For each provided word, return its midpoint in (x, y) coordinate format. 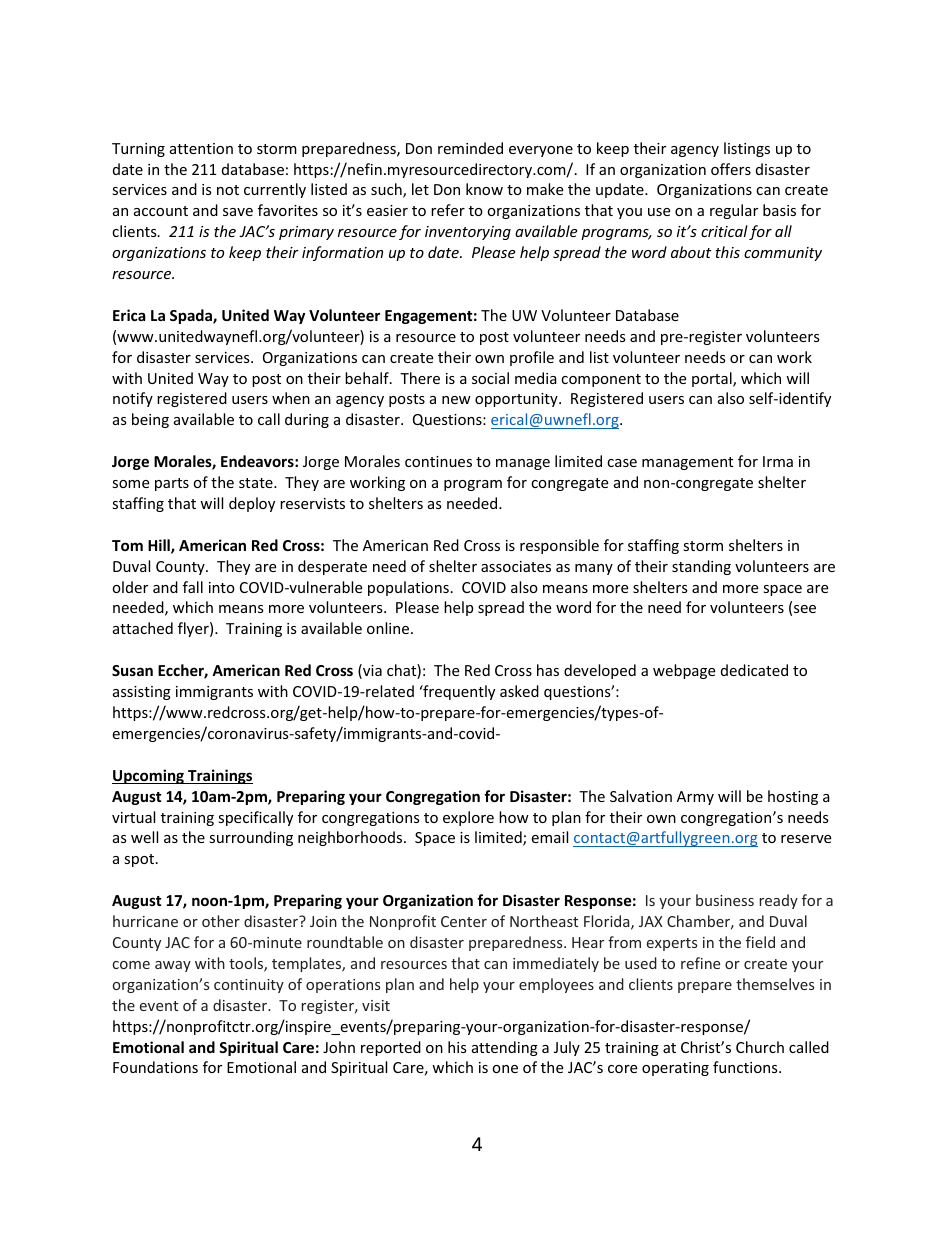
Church (760, 1047)
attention (201, 148)
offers (731, 169)
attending (505, 1048)
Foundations (155, 1067)
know (484, 189)
